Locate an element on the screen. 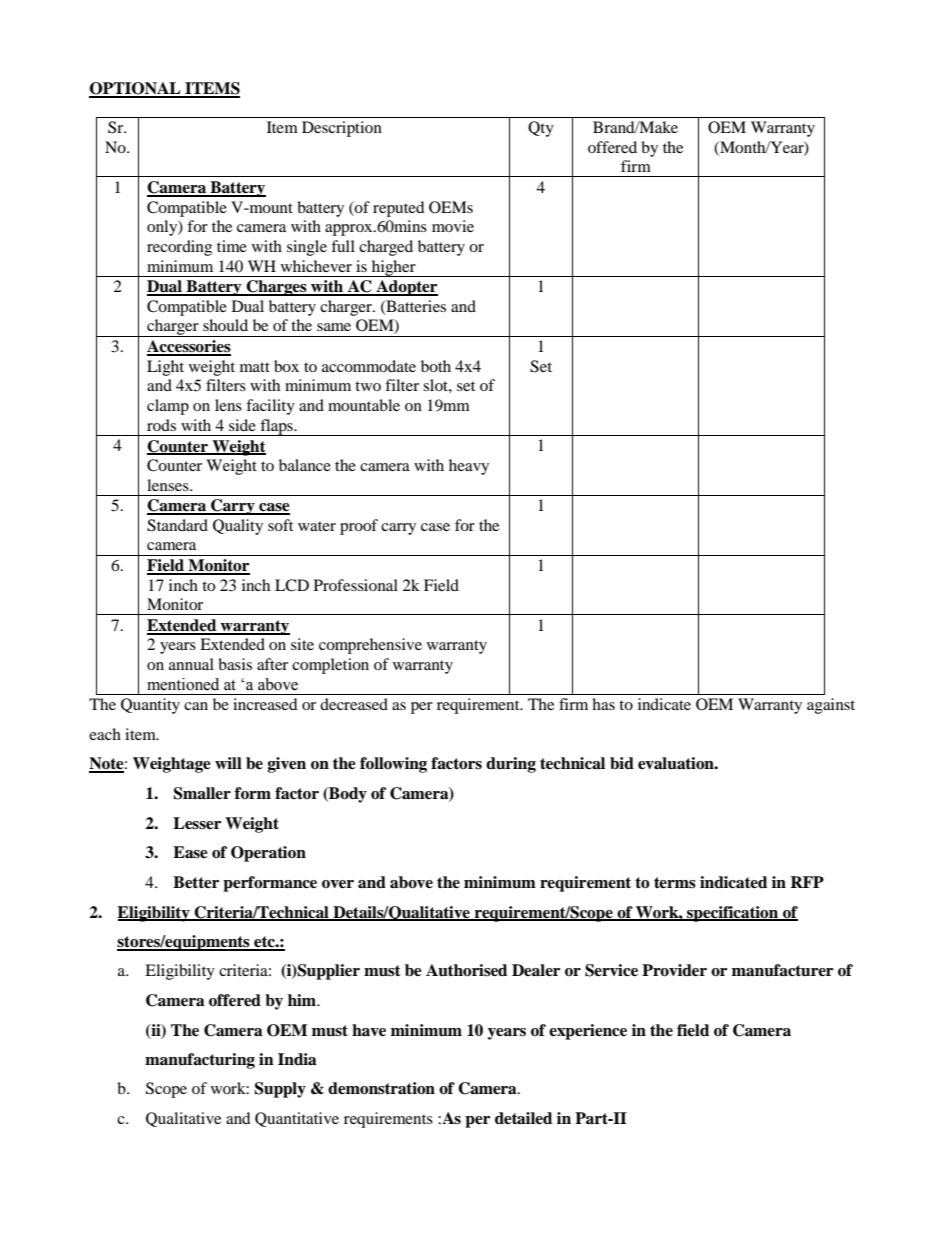 The image size is (952, 1233). detailed is located at coordinates (523, 1118).
